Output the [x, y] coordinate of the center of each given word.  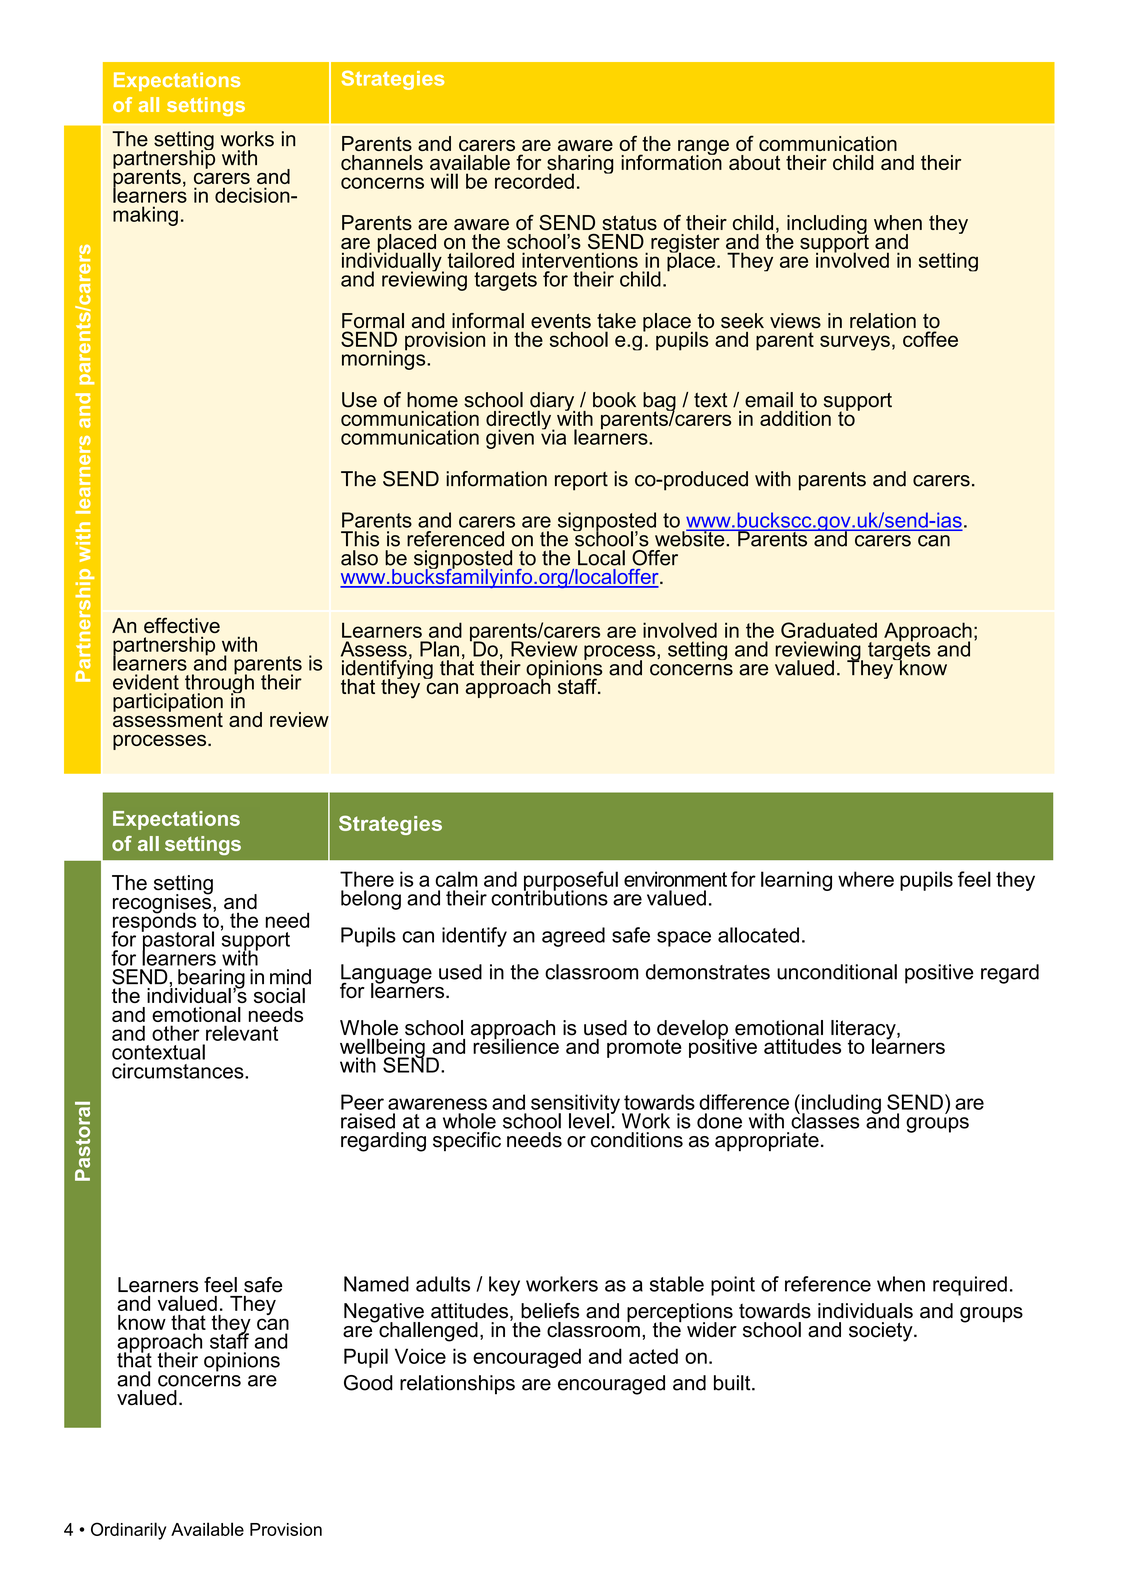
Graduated [829, 630]
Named [376, 1284]
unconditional [837, 972]
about [754, 162]
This [360, 539]
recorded [534, 181]
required [970, 1286]
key [504, 1286]
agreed [573, 937]
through [219, 684]
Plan [439, 649]
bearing [210, 980]
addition [795, 418]
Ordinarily [128, 1531]
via [553, 436]
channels [382, 162]
